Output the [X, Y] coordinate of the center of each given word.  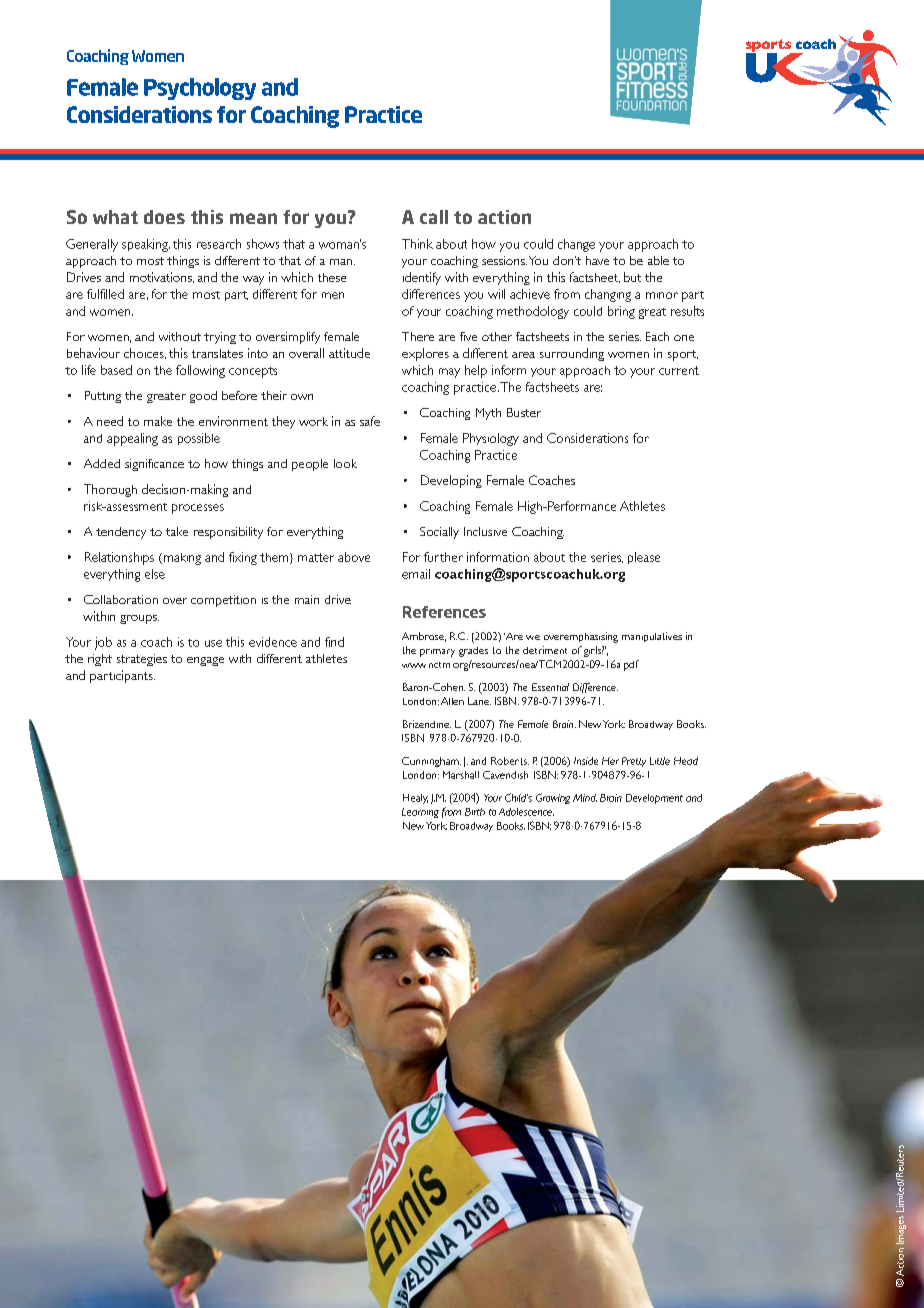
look [345, 463]
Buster [524, 412]
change [576, 245]
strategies [142, 660]
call [434, 217]
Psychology [200, 89]
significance [154, 465]
